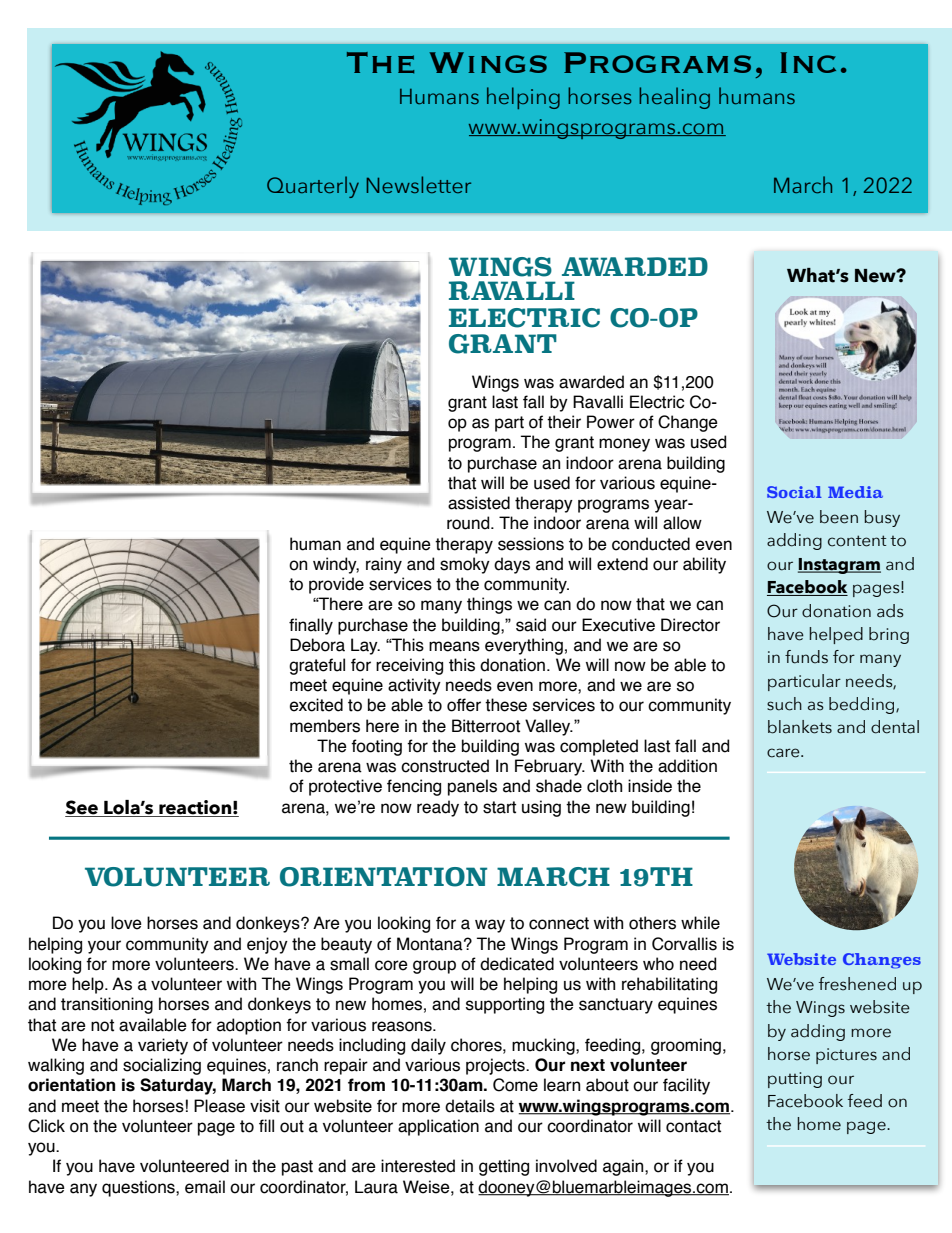 This screenshot has height=1233, width=952. What do you see at coordinates (454, 646) in the screenshot?
I see `means` at bounding box center [454, 646].
